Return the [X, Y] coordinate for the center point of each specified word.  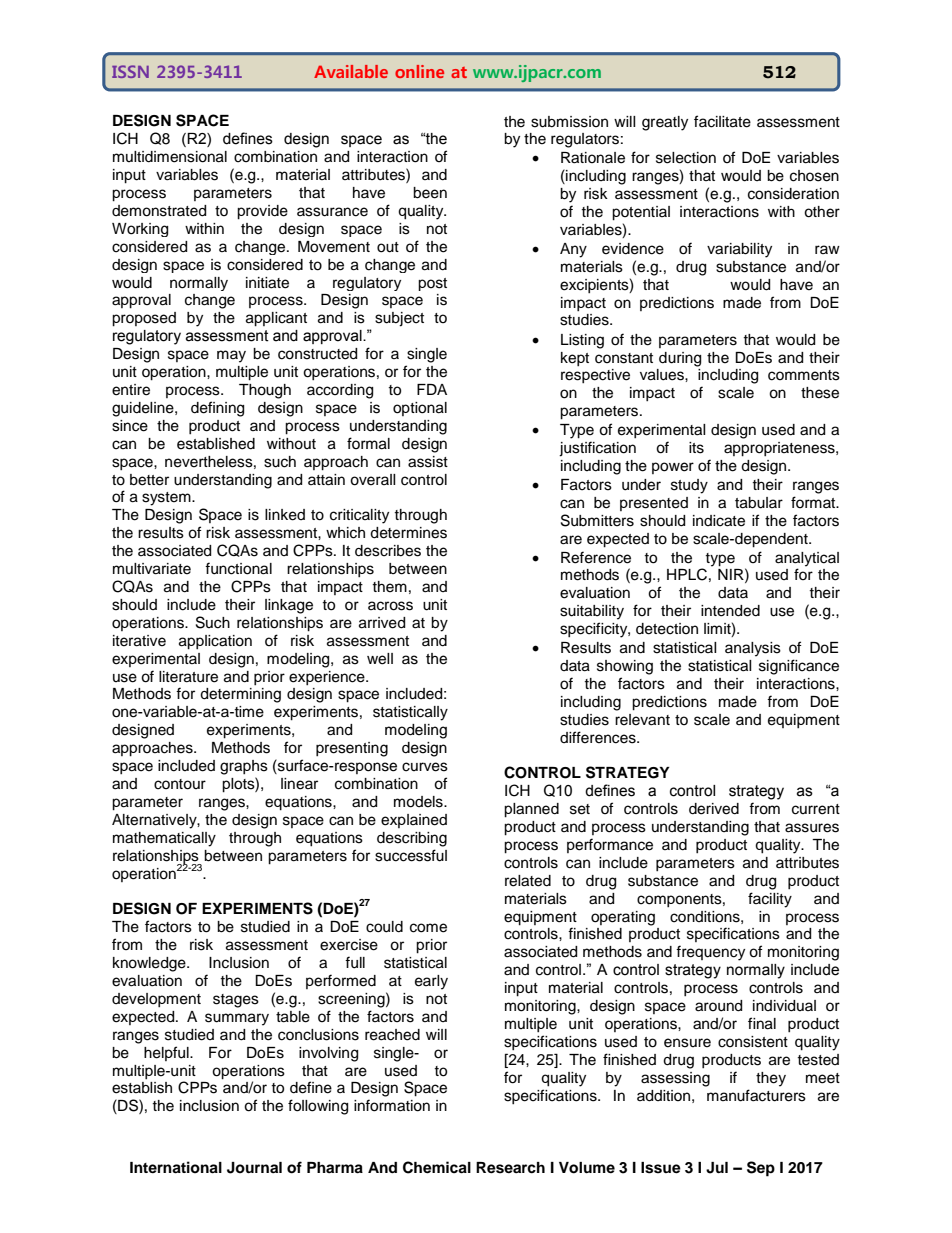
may [231, 356]
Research [510, 1168]
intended [730, 611]
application [215, 642]
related [528, 881]
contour [180, 784]
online [419, 71]
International [176, 1167]
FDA [432, 389]
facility [770, 900]
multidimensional [170, 157]
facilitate [722, 121]
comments [804, 375]
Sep [761, 1169]
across [390, 606]
